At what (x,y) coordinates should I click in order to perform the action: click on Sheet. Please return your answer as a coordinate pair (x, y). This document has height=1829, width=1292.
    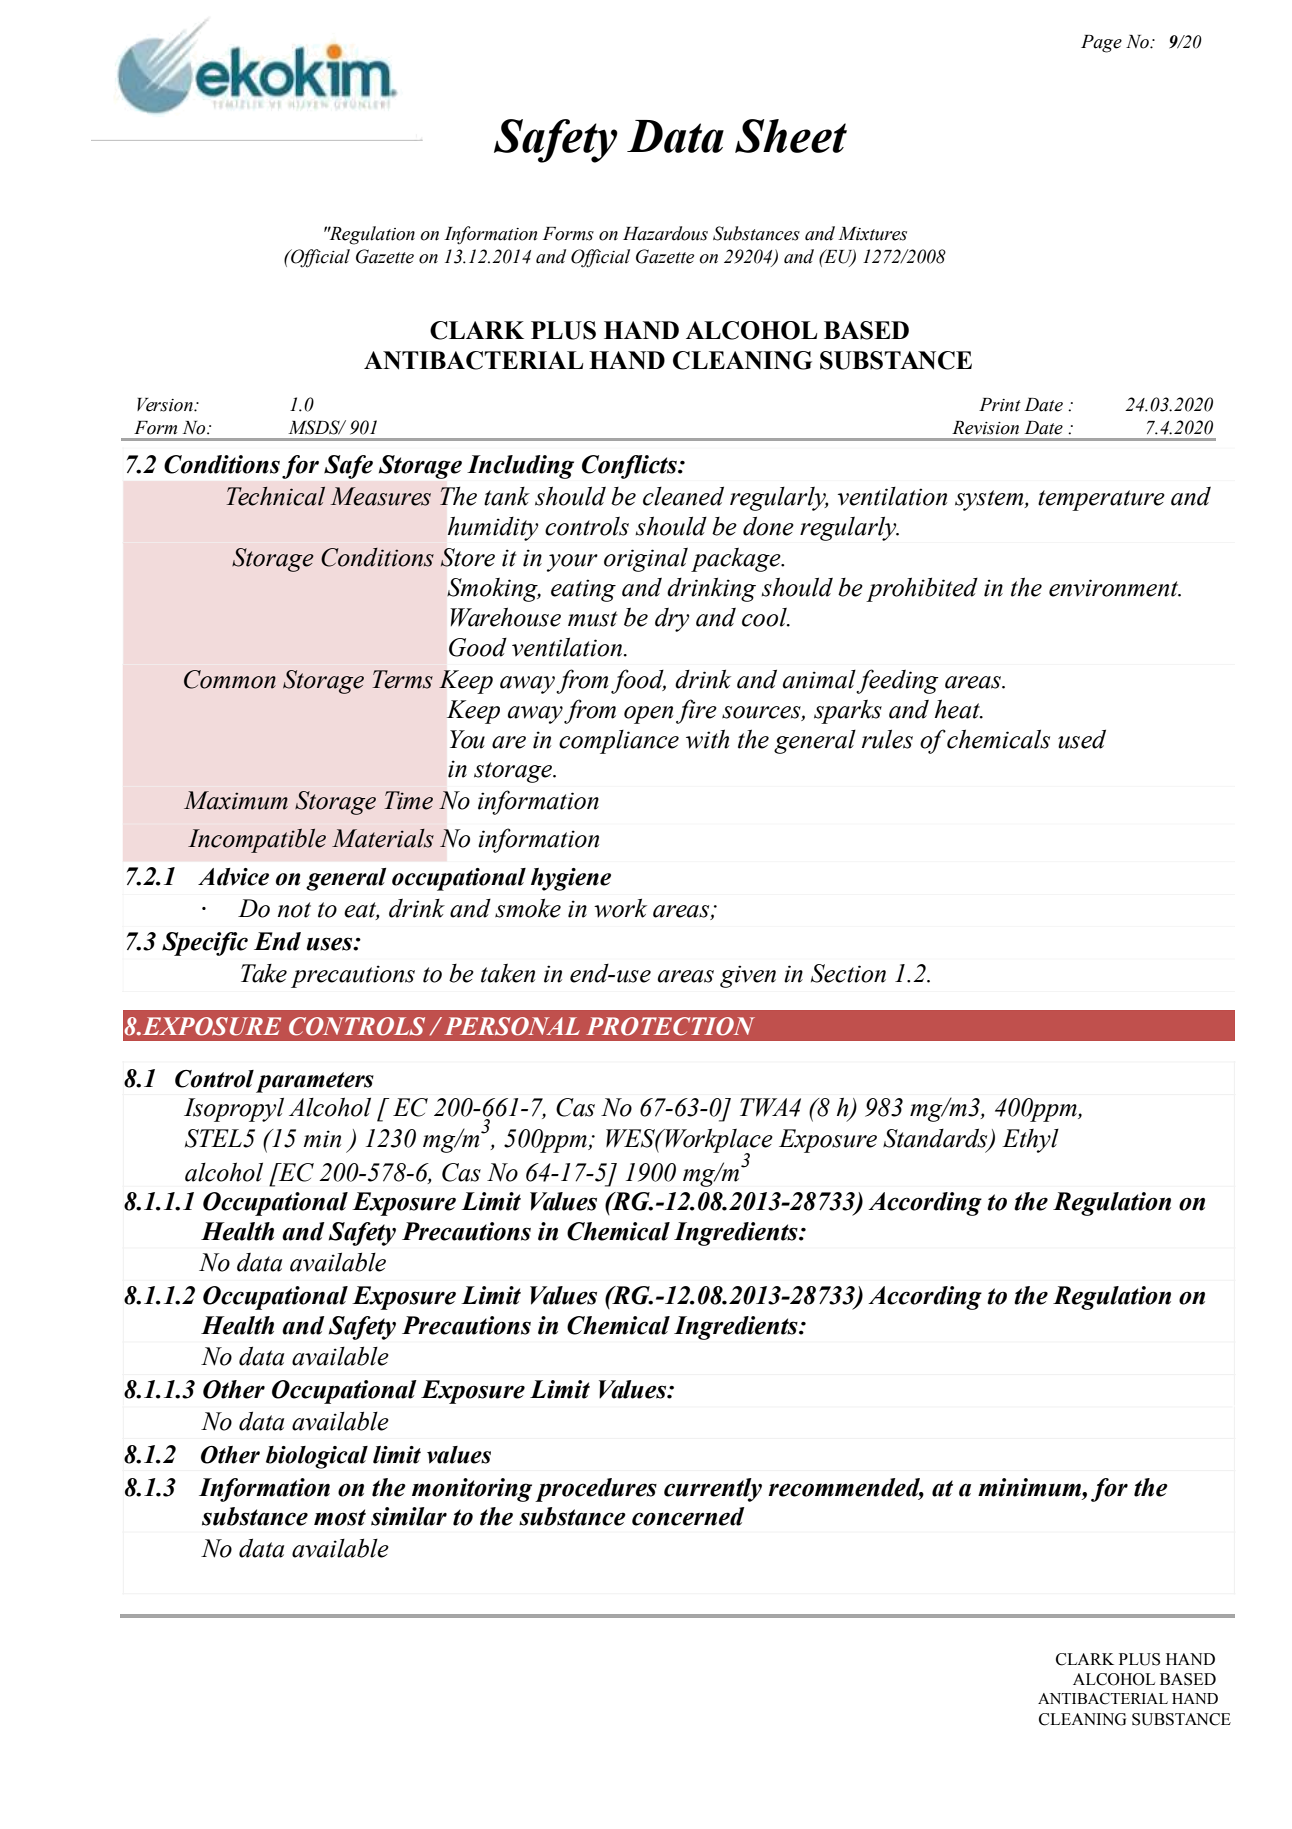
    Looking at the image, I should click on (791, 136).
